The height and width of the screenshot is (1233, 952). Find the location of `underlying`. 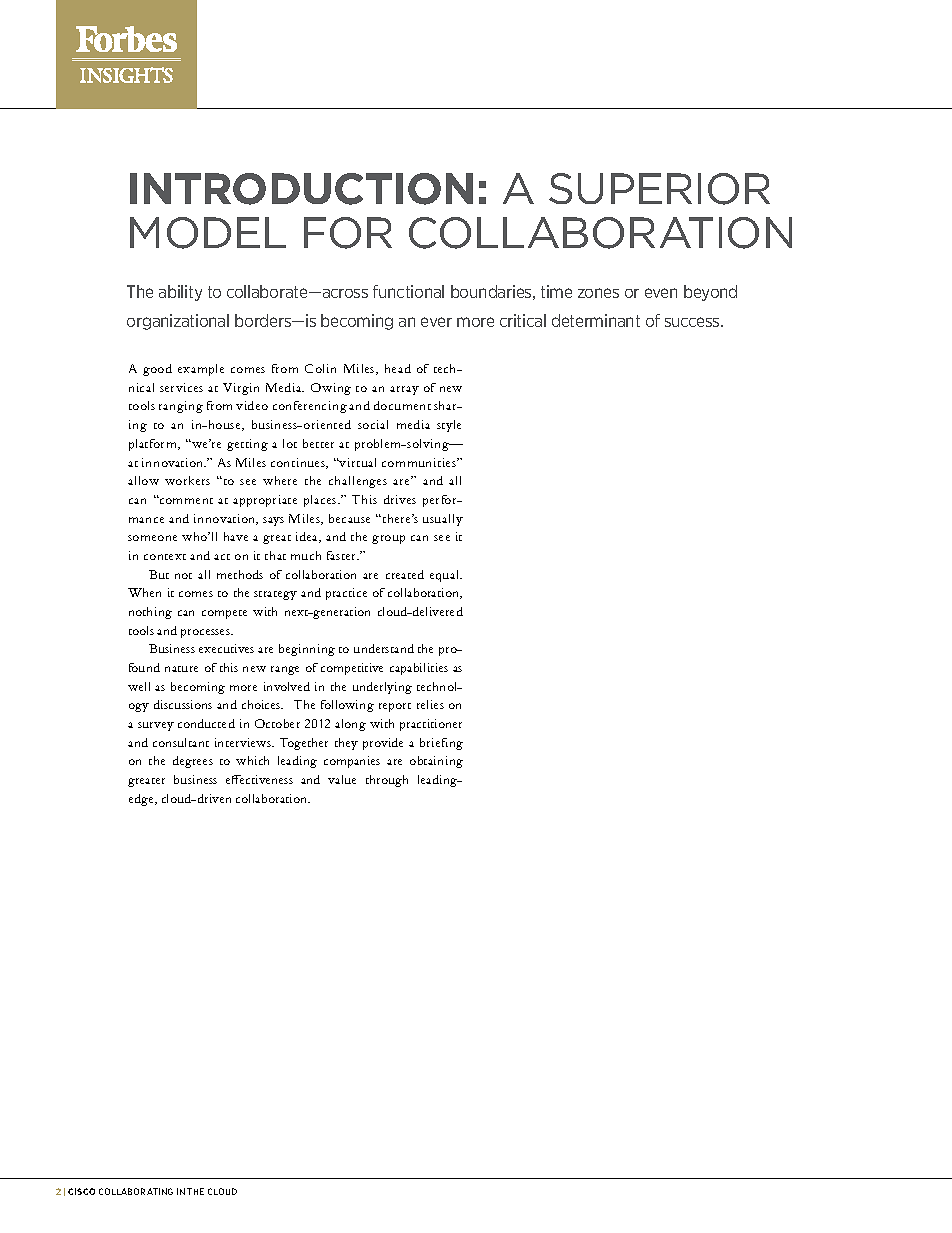

underlying is located at coordinates (382, 688).
